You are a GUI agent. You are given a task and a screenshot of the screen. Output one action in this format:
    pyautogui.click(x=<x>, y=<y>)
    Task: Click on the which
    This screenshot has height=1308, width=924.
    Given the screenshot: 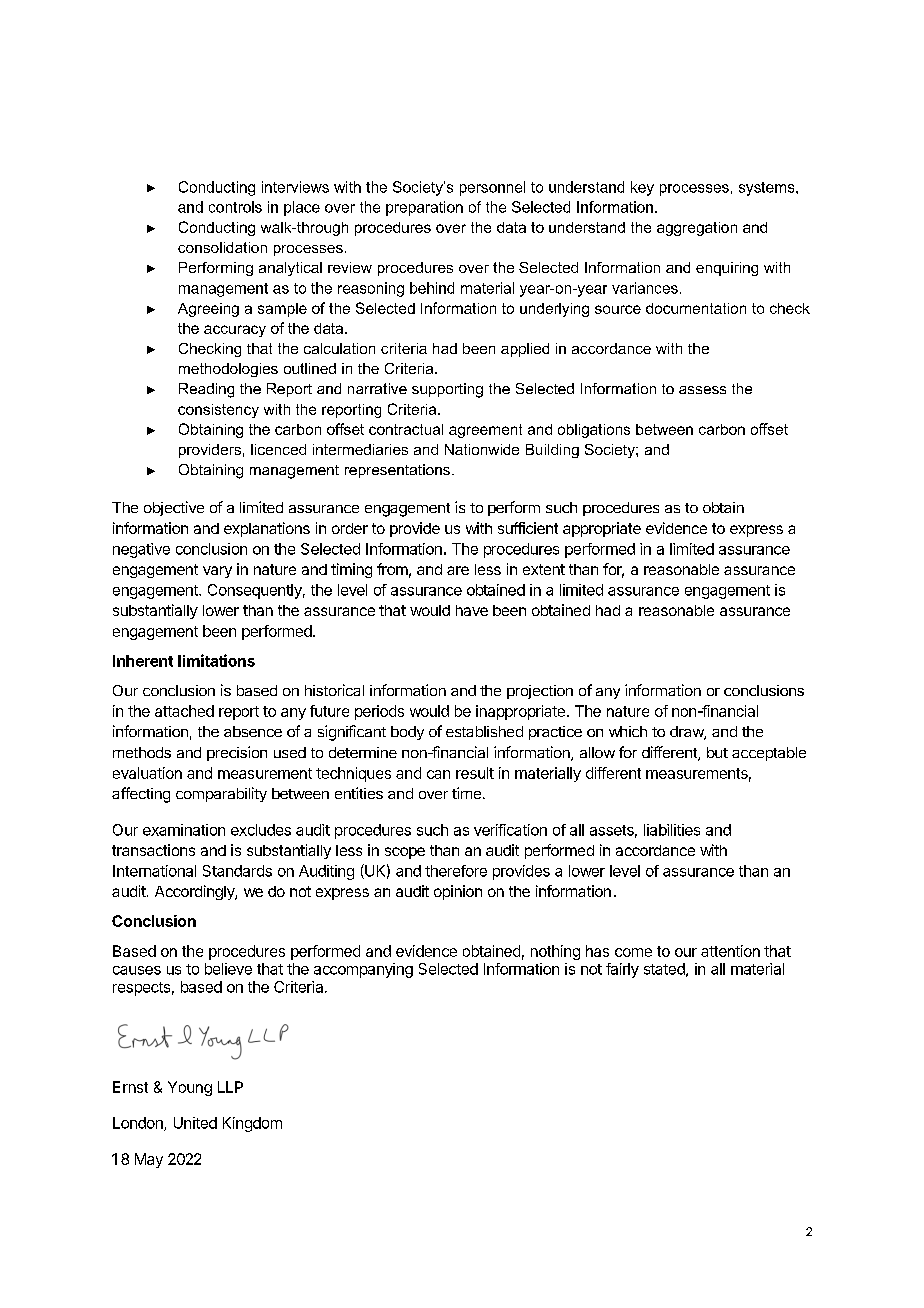 What is the action you would take?
    pyautogui.click(x=628, y=731)
